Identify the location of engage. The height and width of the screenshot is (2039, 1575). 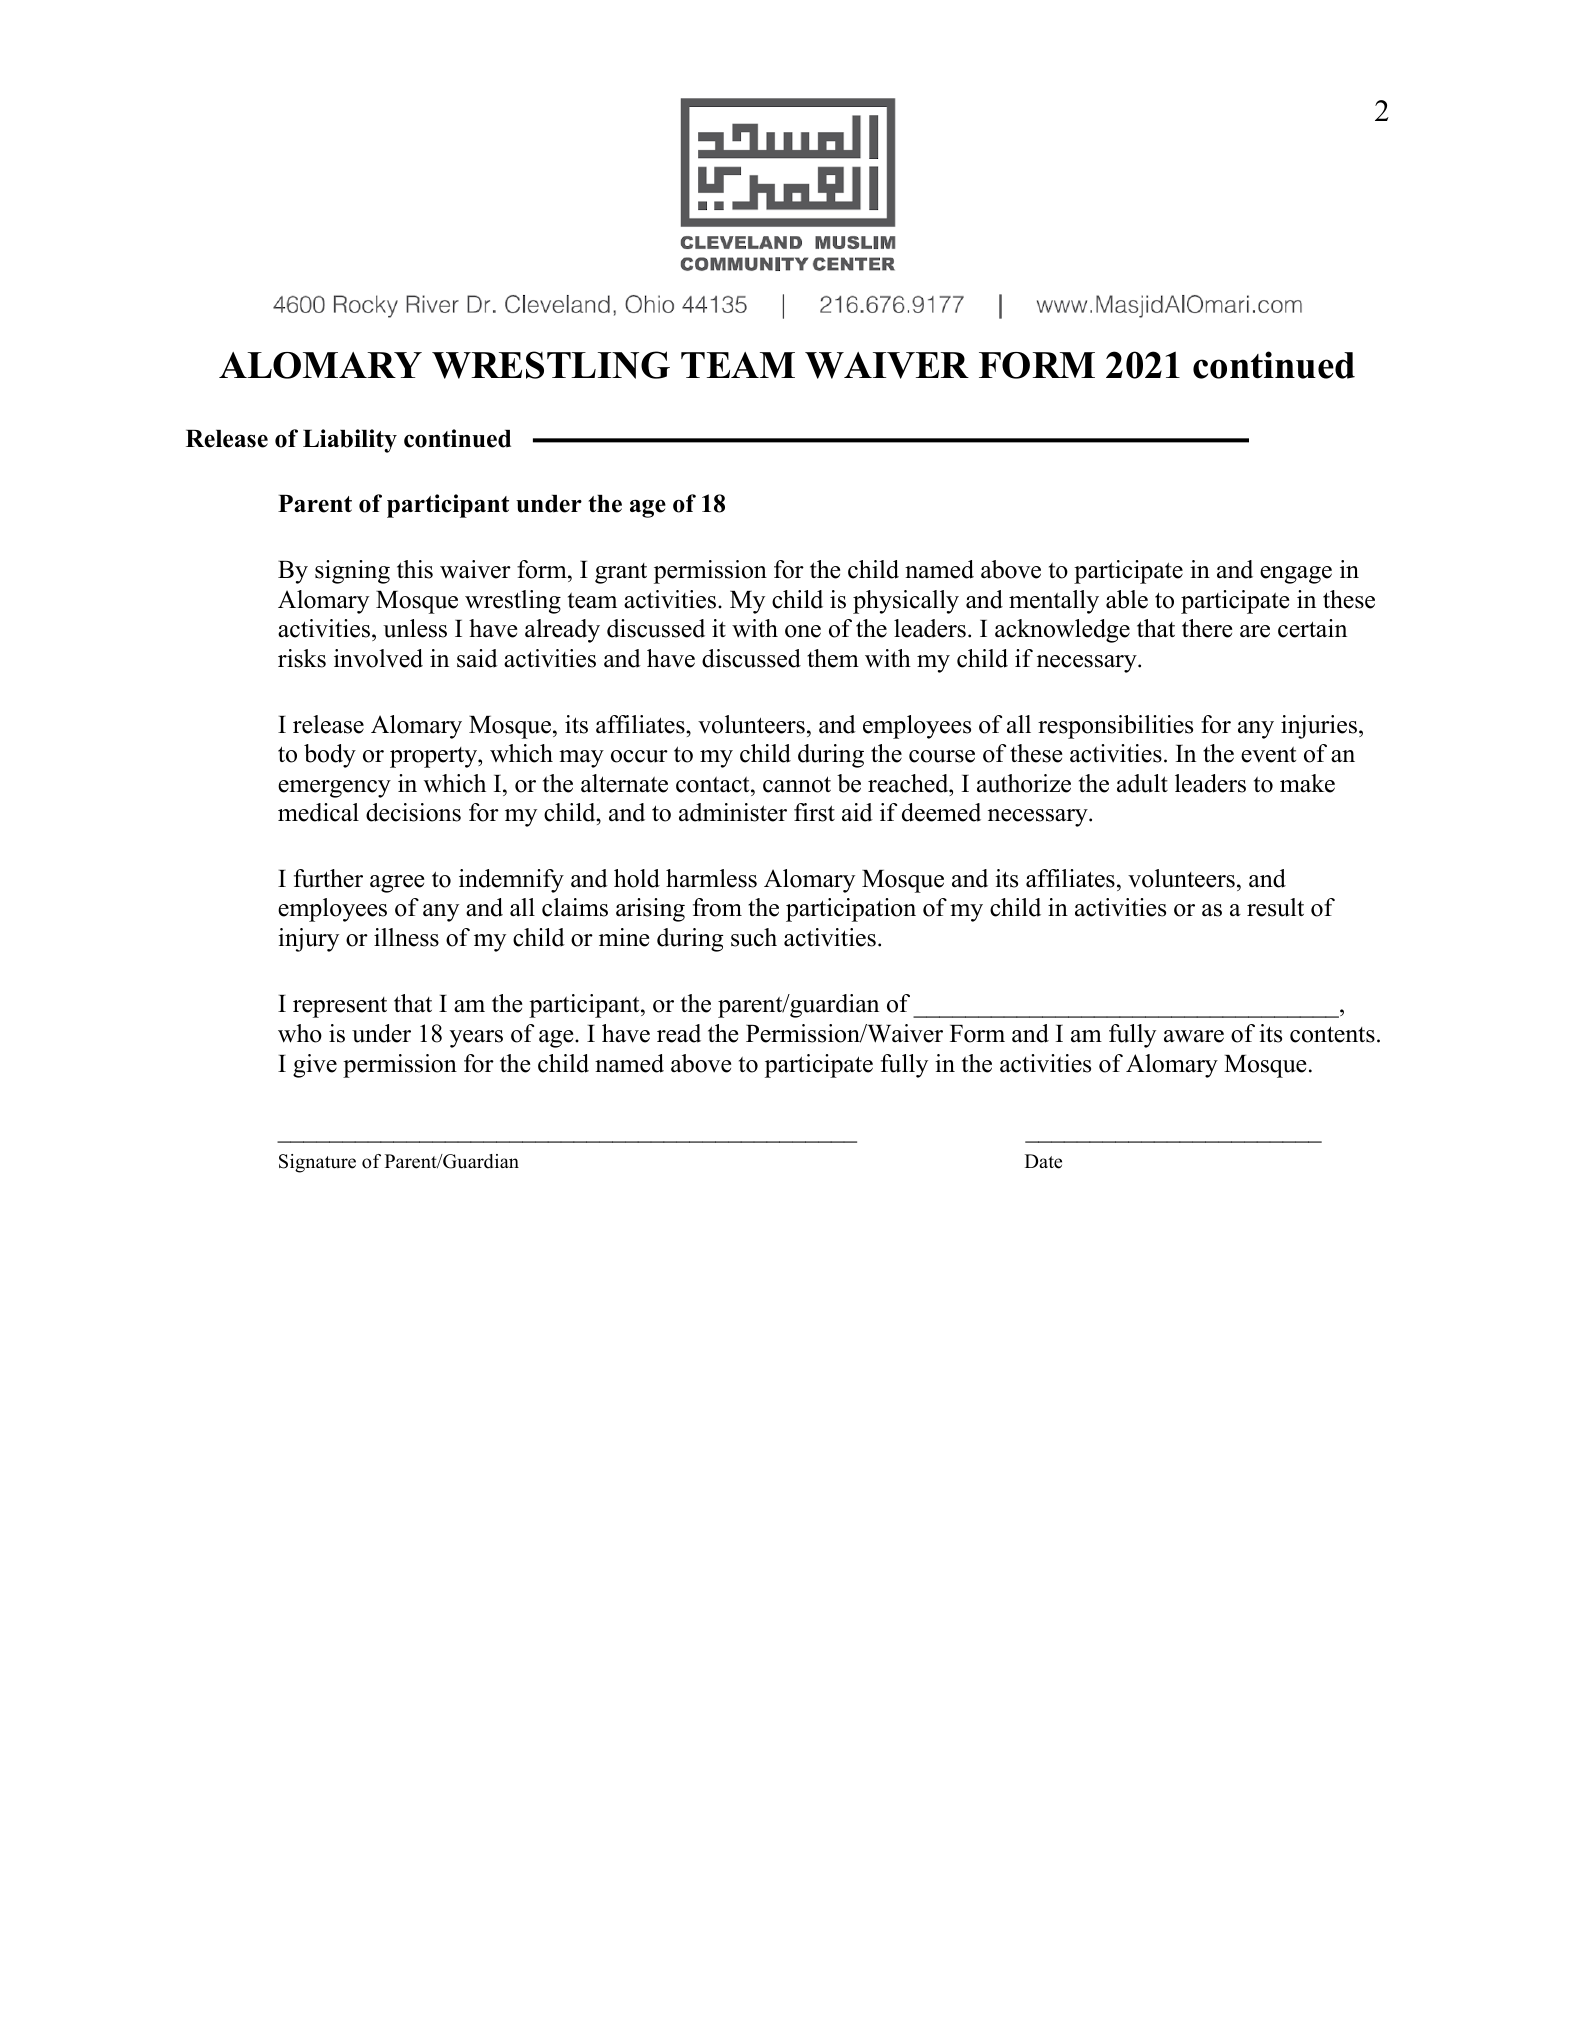
(1296, 575).
